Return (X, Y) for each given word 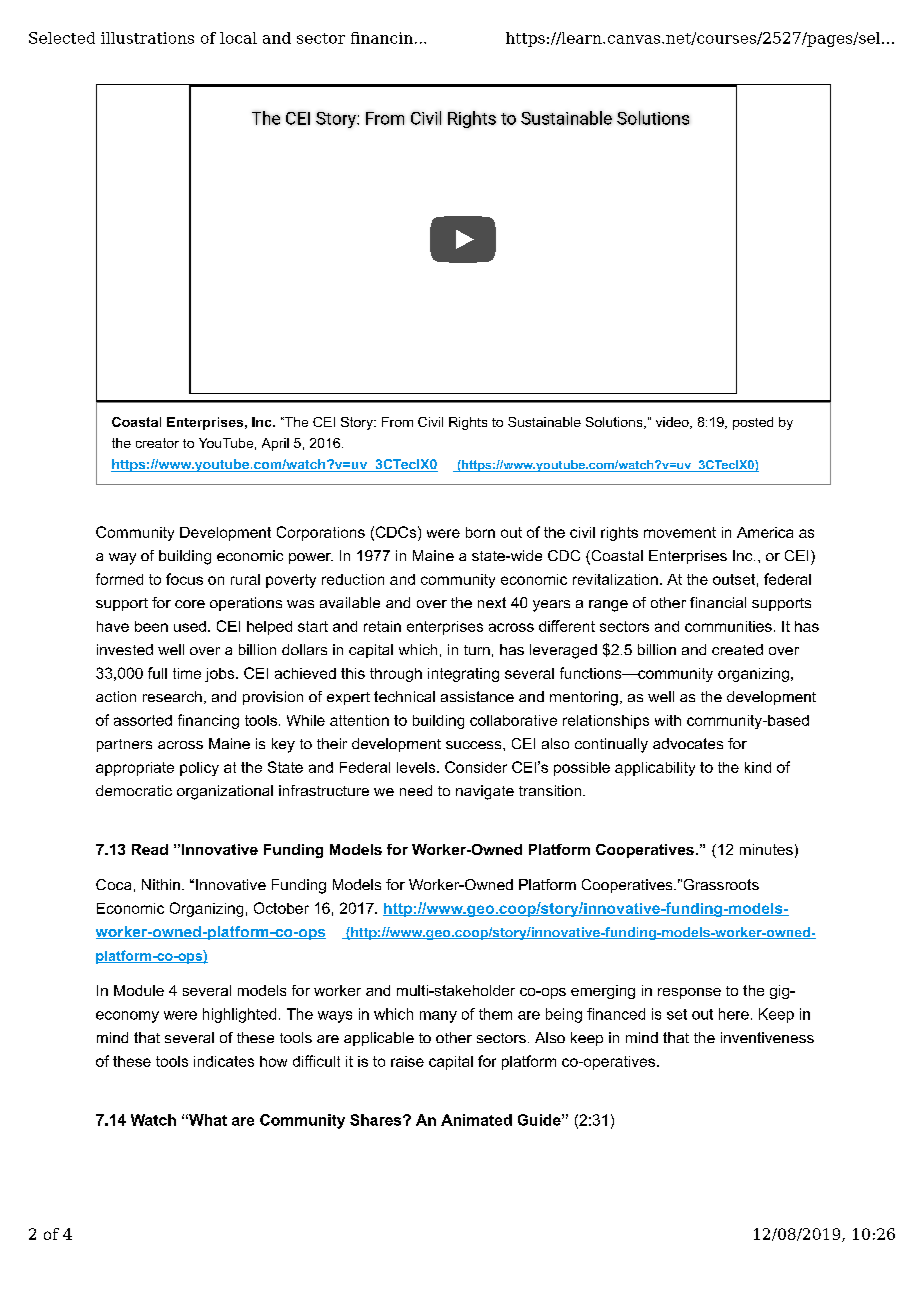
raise (407, 1061)
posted (753, 423)
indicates (224, 1061)
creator (157, 443)
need (416, 790)
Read (150, 849)
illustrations (147, 38)
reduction (353, 579)
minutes (766, 849)
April (275, 444)
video (673, 423)
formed (119, 579)
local (238, 38)
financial (718, 602)
